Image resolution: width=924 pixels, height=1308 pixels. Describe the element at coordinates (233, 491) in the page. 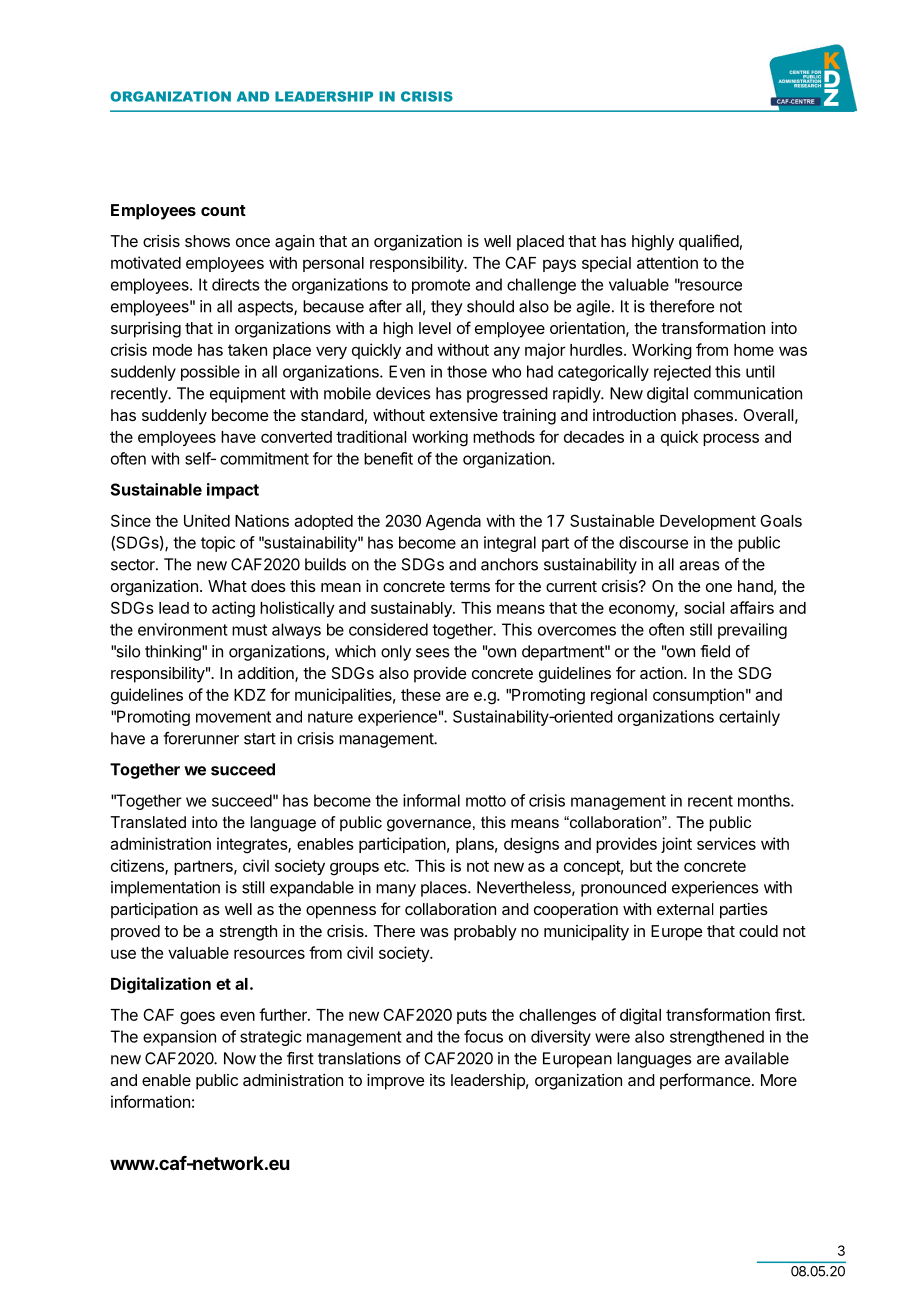

I see `impact` at that location.
